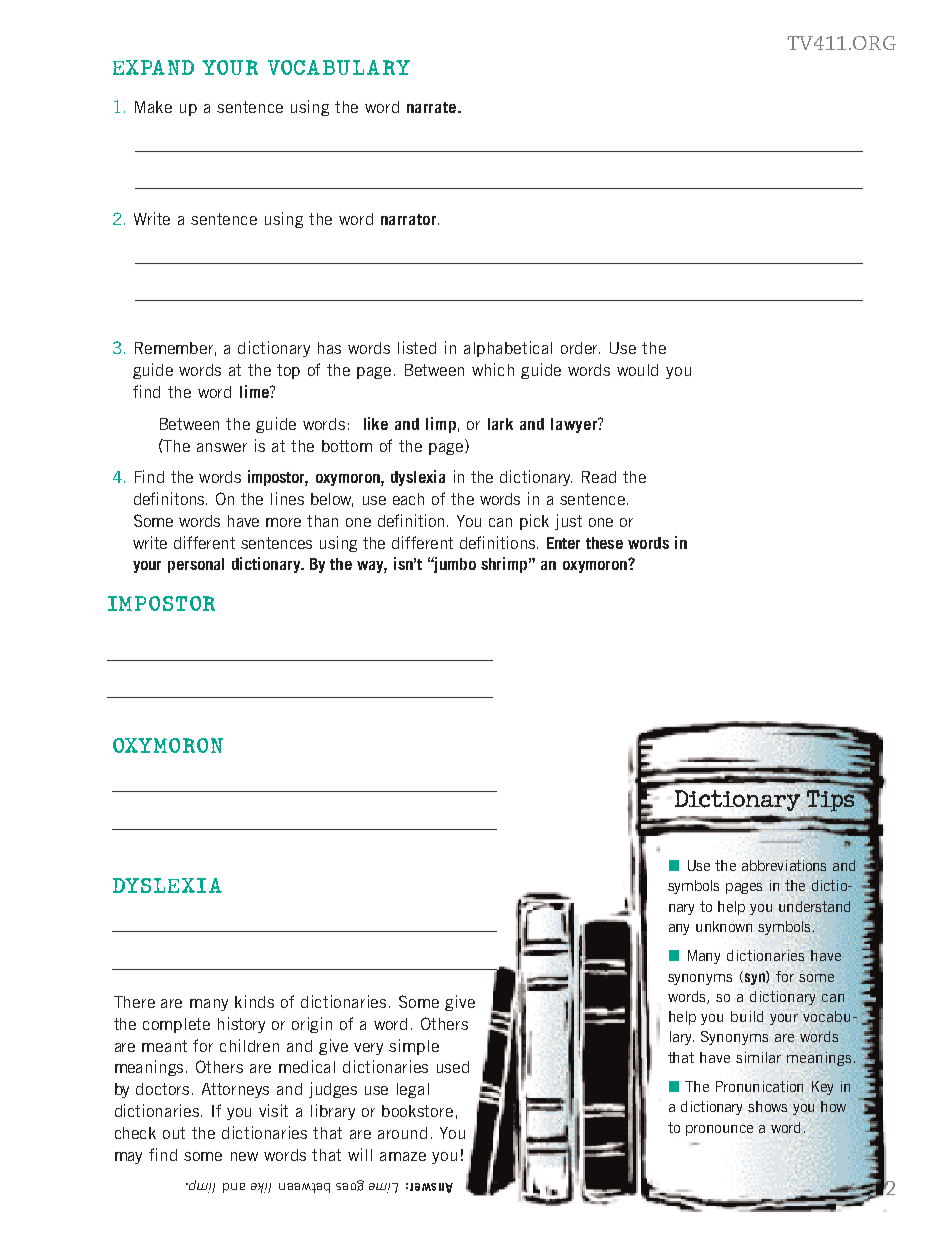 This document has height=1233, width=952. Describe the element at coordinates (153, 107) in the document. I see `Make` at that location.
